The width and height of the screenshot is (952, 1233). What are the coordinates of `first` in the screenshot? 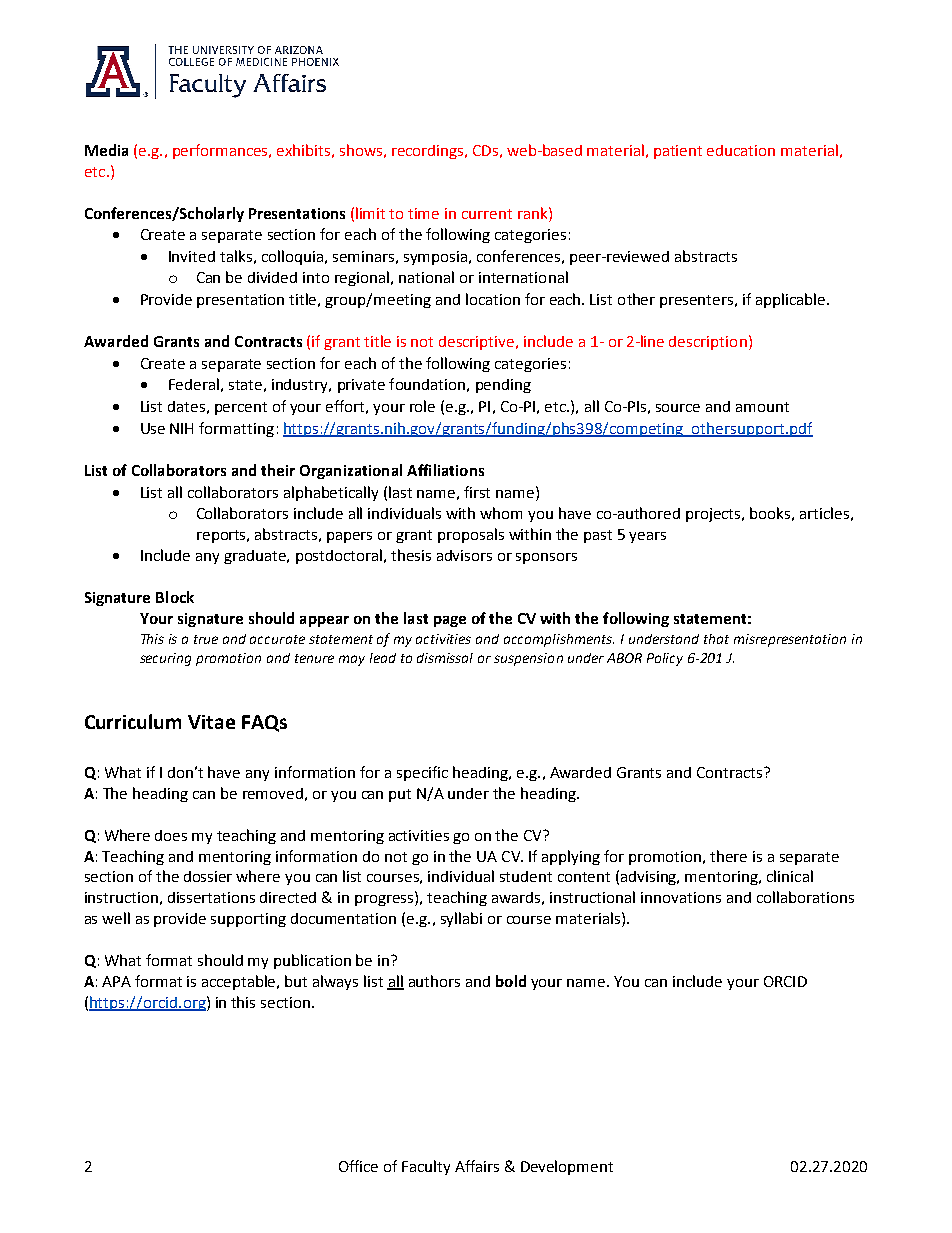 It's located at (477, 492).
